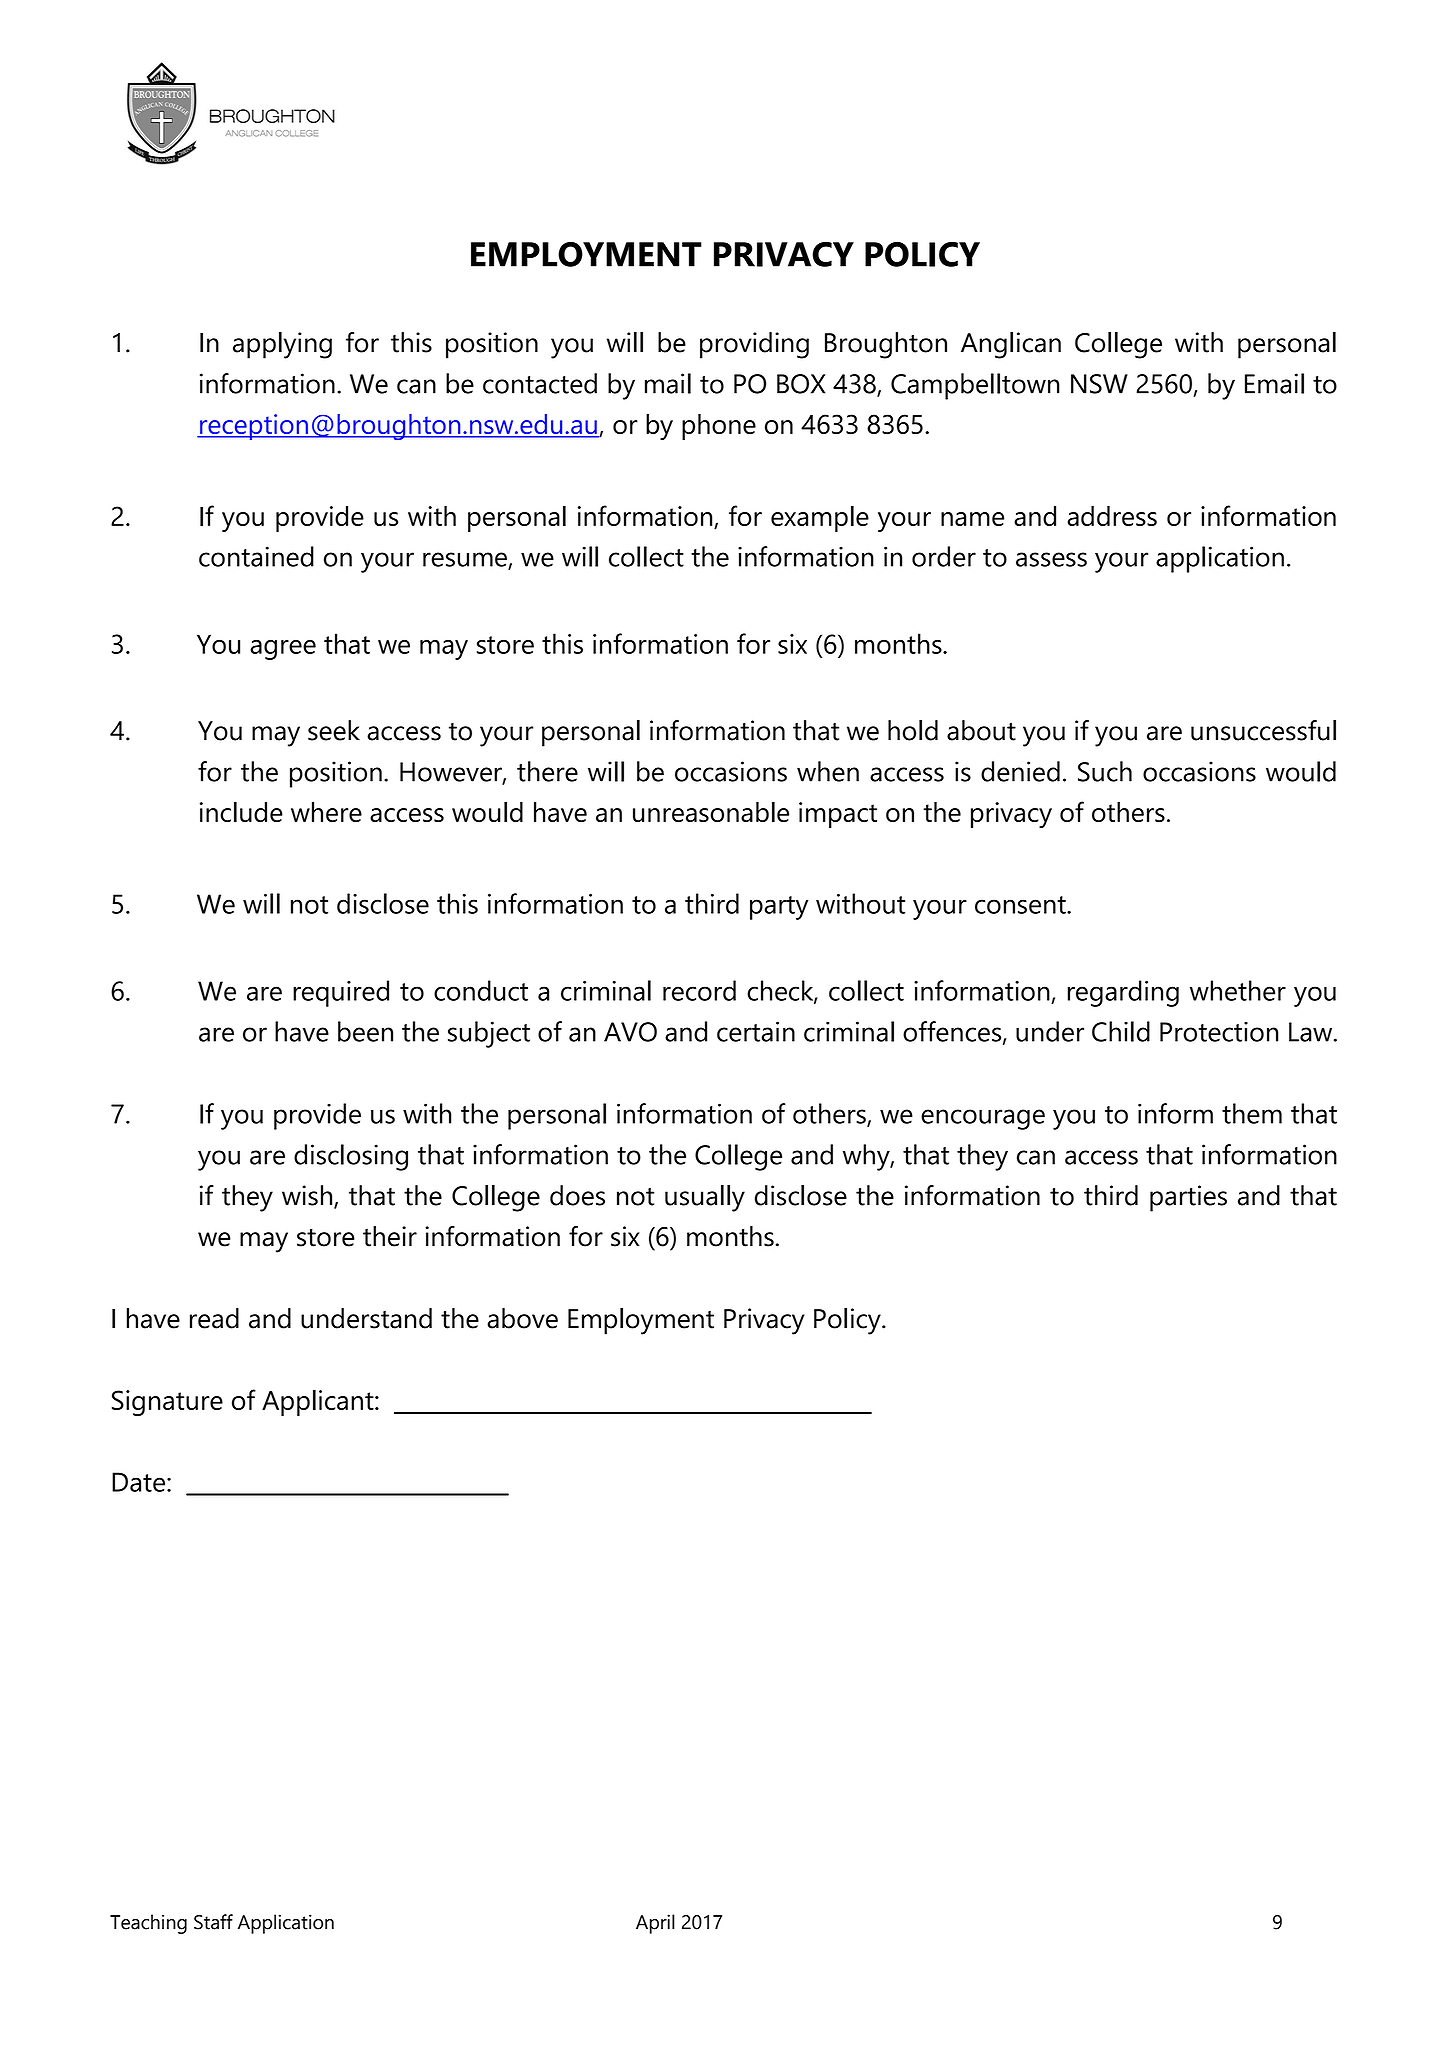  I want to click on phone, so click(719, 427).
